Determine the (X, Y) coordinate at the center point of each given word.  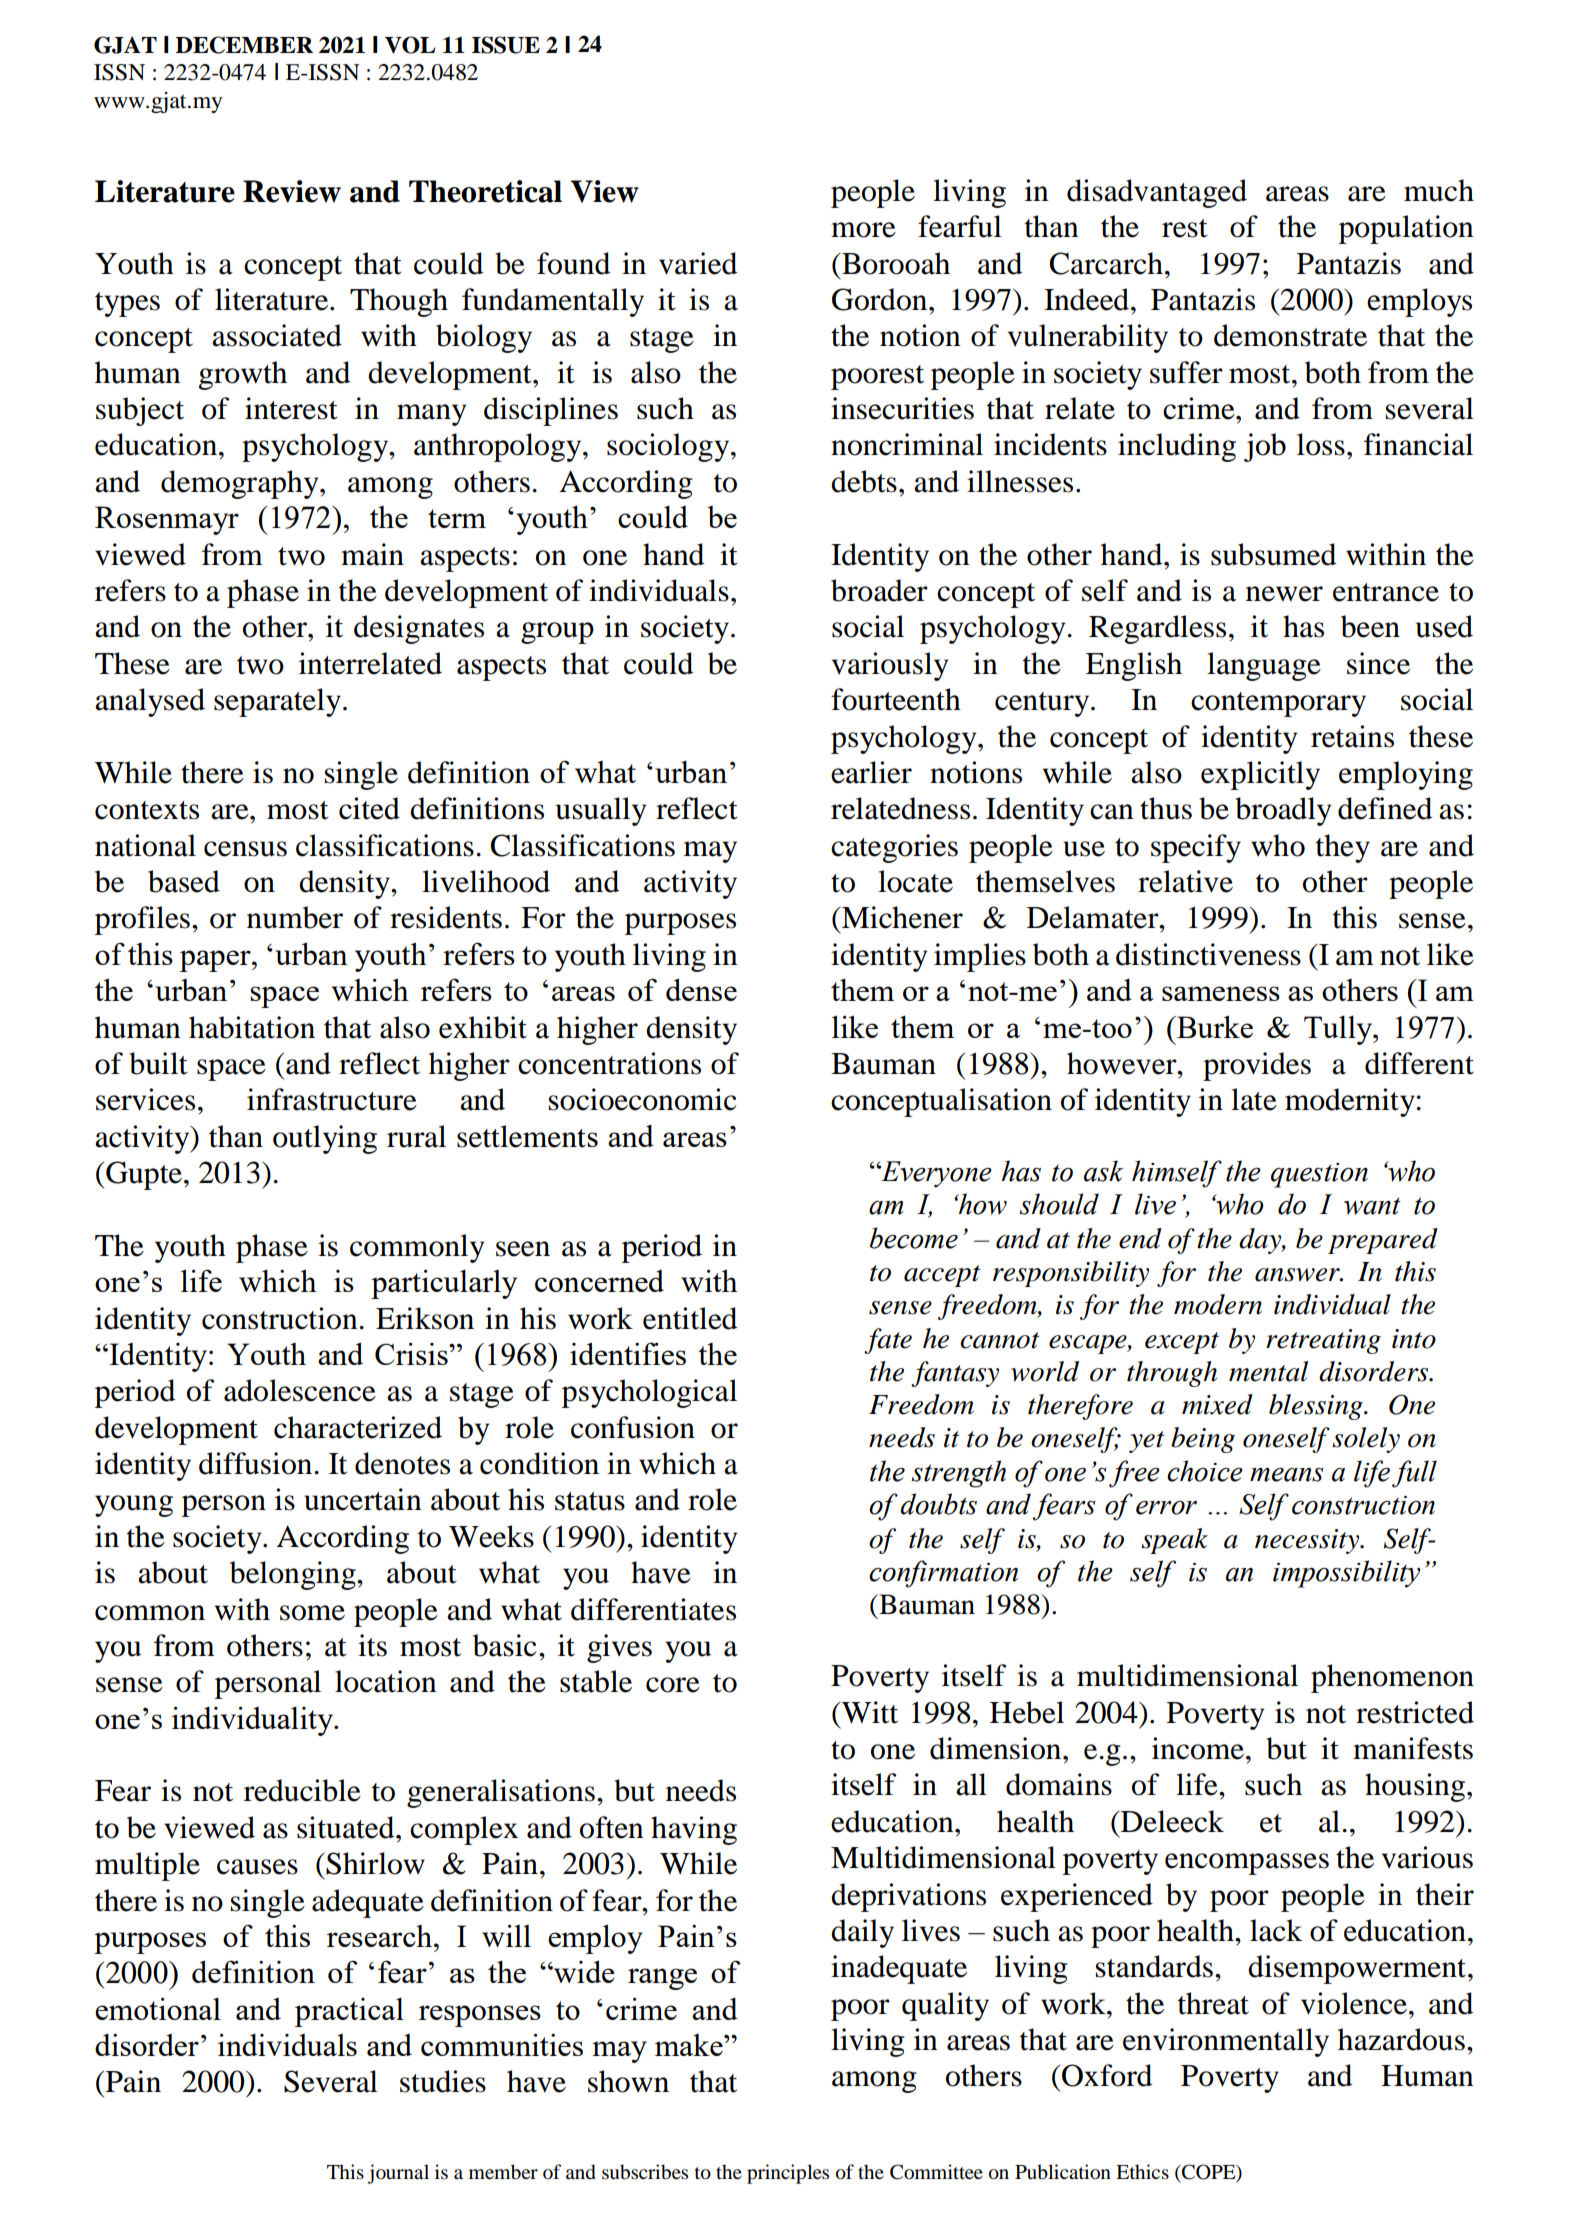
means (1287, 1475)
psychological (649, 1393)
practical (349, 2012)
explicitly (1260, 775)
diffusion (255, 1463)
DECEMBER (244, 45)
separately (277, 702)
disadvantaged (1157, 193)
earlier (871, 772)
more (863, 230)
